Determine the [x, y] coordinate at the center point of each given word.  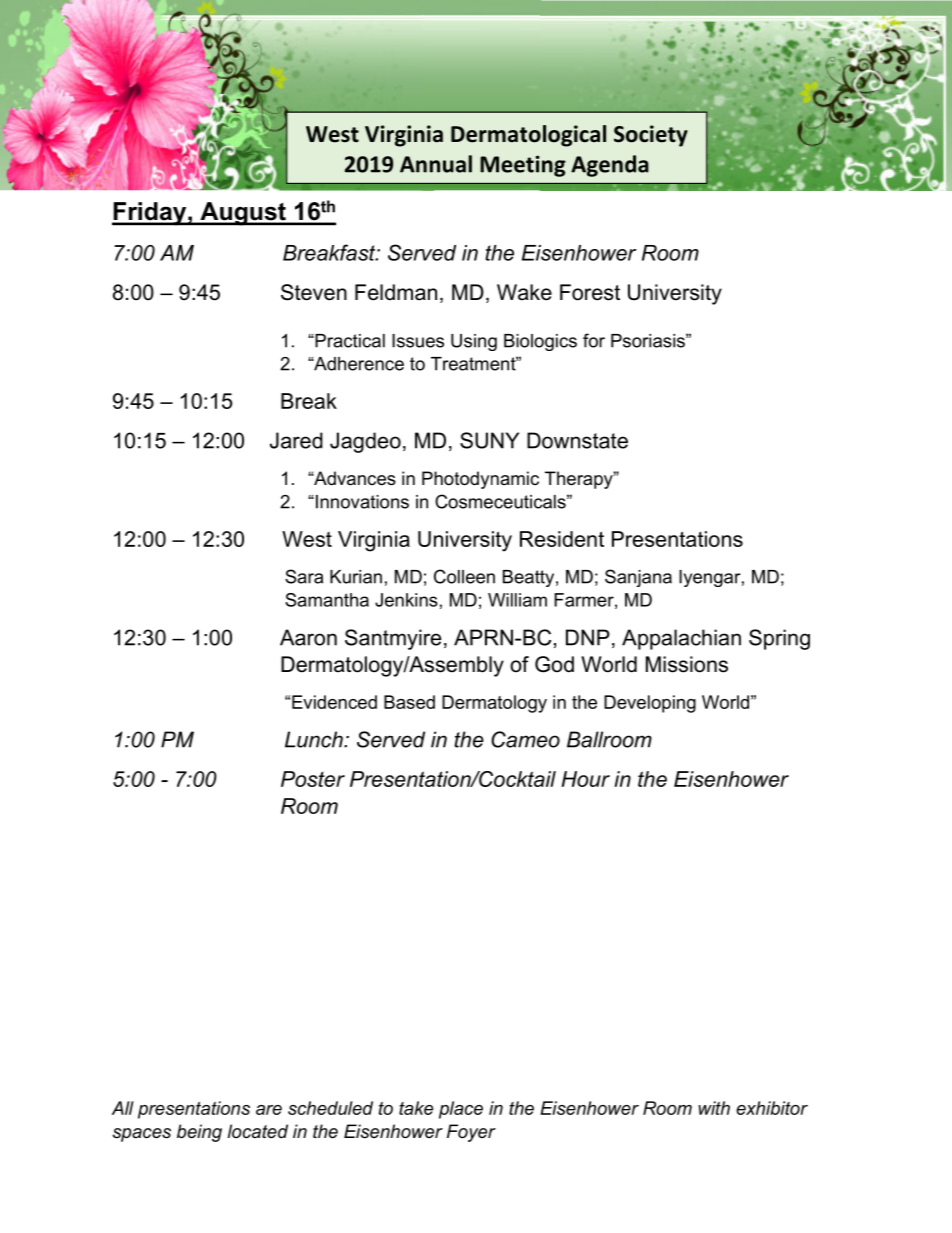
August [243, 214]
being [199, 1133]
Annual [436, 164]
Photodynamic [480, 480]
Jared [296, 440]
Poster [313, 779]
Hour [585, 779]
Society [651, 136]
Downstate [577, 440]
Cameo [525, 739]
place [461, 1110]
